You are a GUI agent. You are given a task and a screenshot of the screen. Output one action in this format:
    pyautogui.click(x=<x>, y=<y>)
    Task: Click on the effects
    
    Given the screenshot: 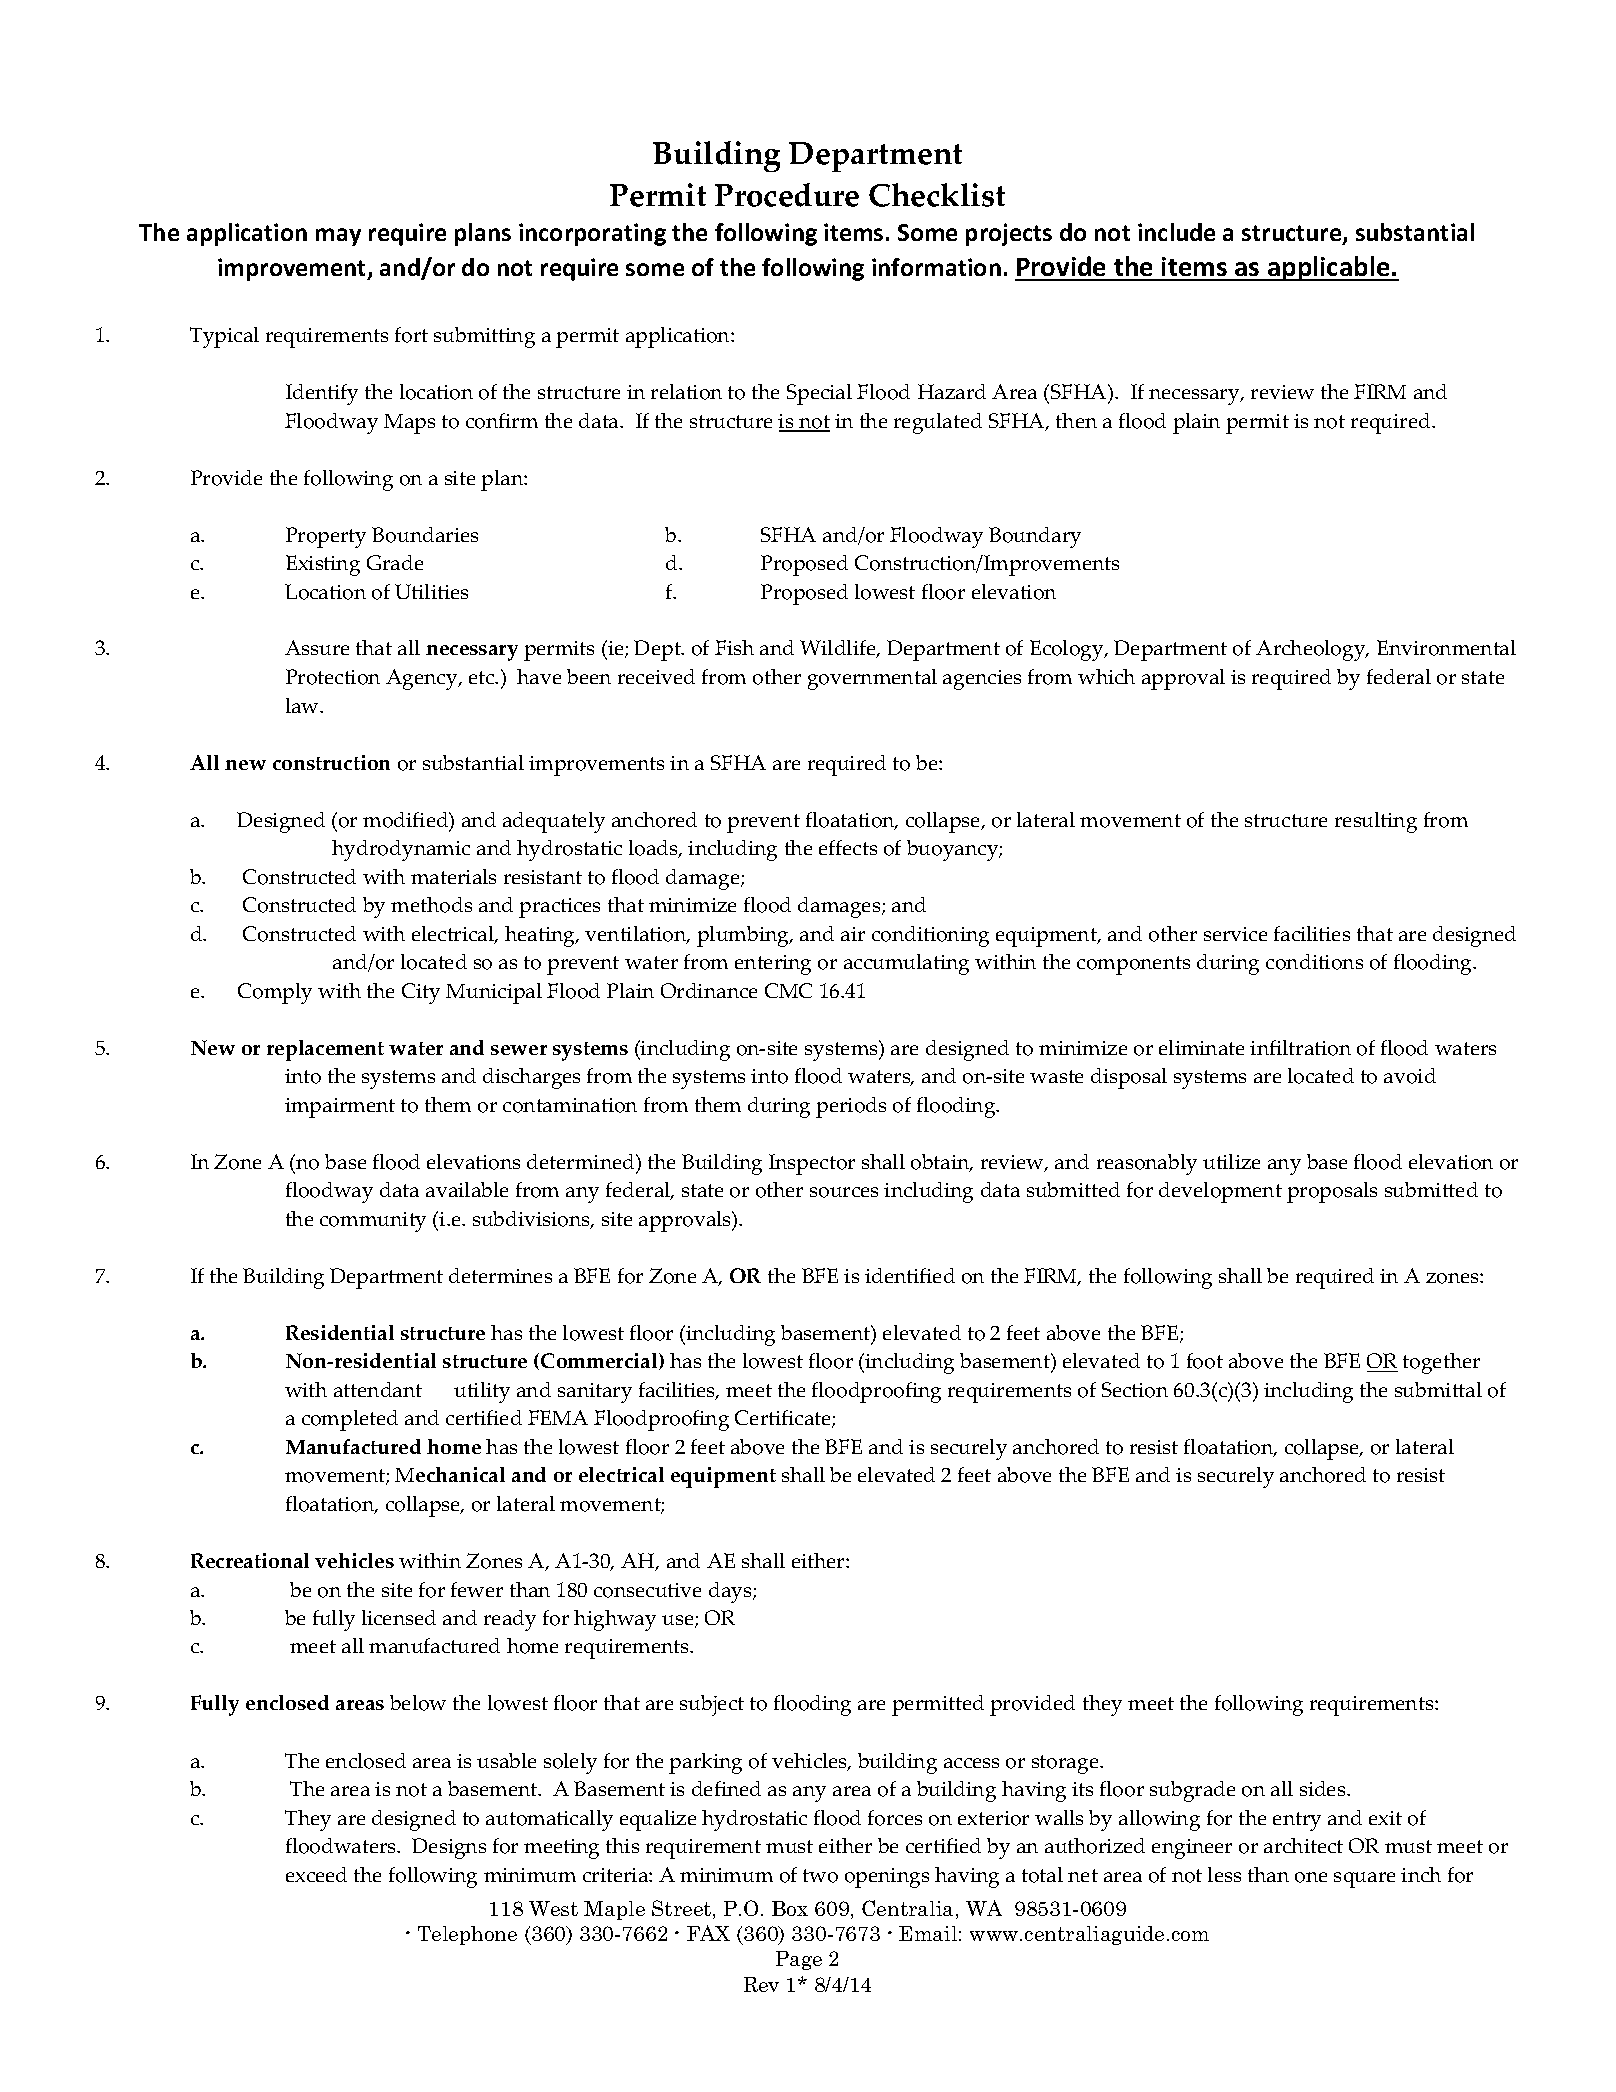 What is the action you would take?
    pyautogui.click(x=848, y=847)
